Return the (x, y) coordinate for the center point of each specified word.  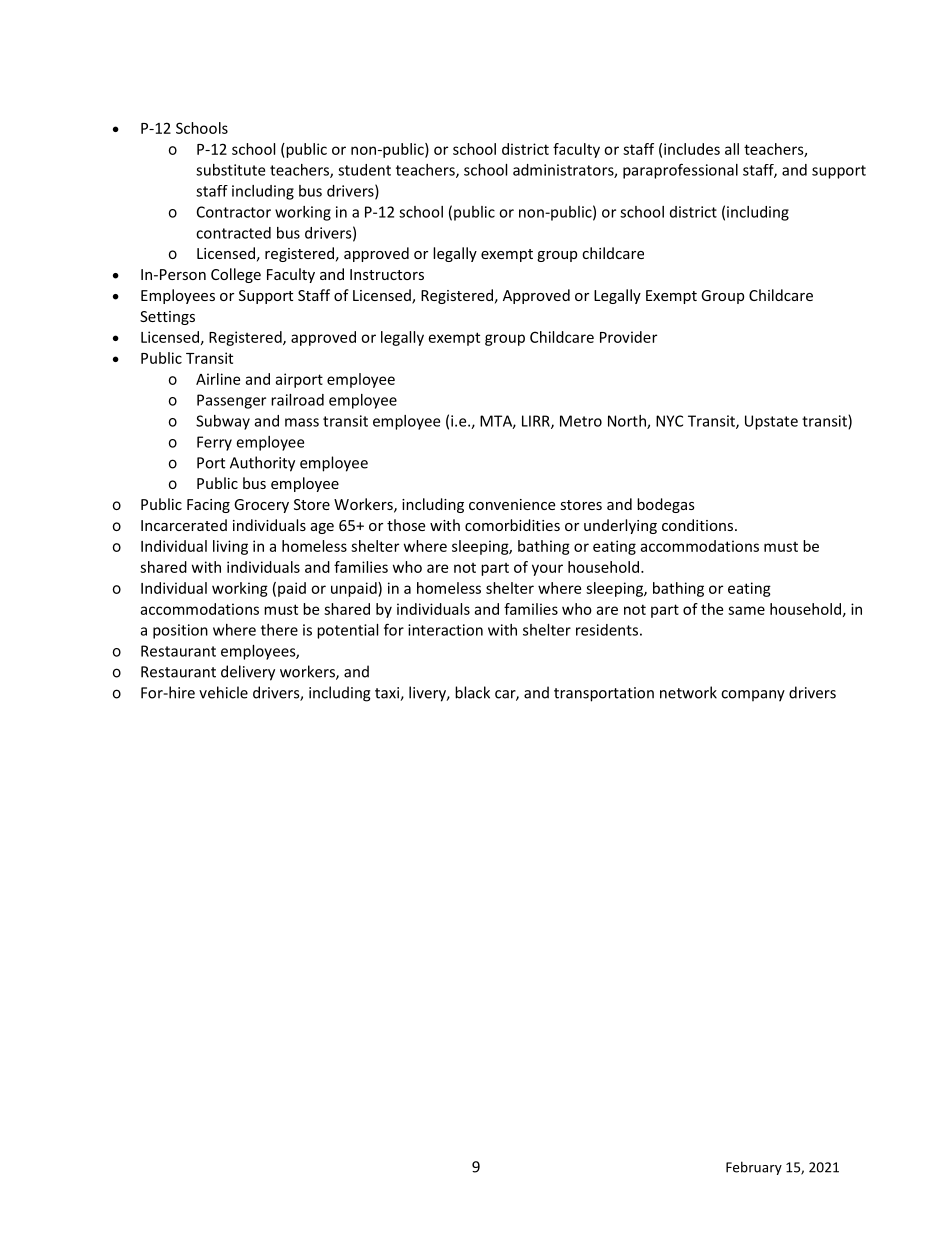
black (472, 692)
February (754, 1168)
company (753, 696)
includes (692, 149)
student (364, 170)
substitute (230, 170)
